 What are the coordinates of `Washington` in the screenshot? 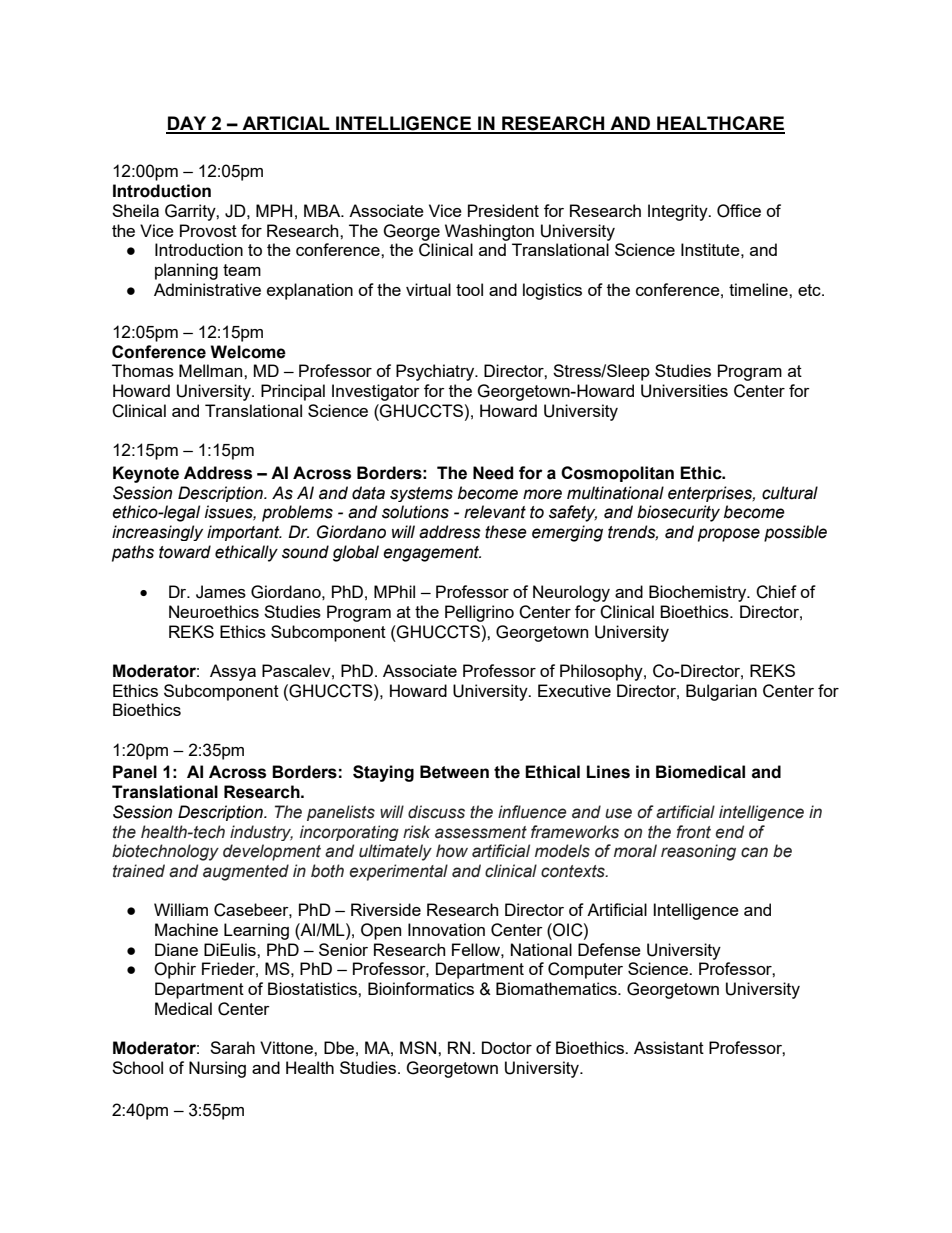 It's located at (489, 232).
